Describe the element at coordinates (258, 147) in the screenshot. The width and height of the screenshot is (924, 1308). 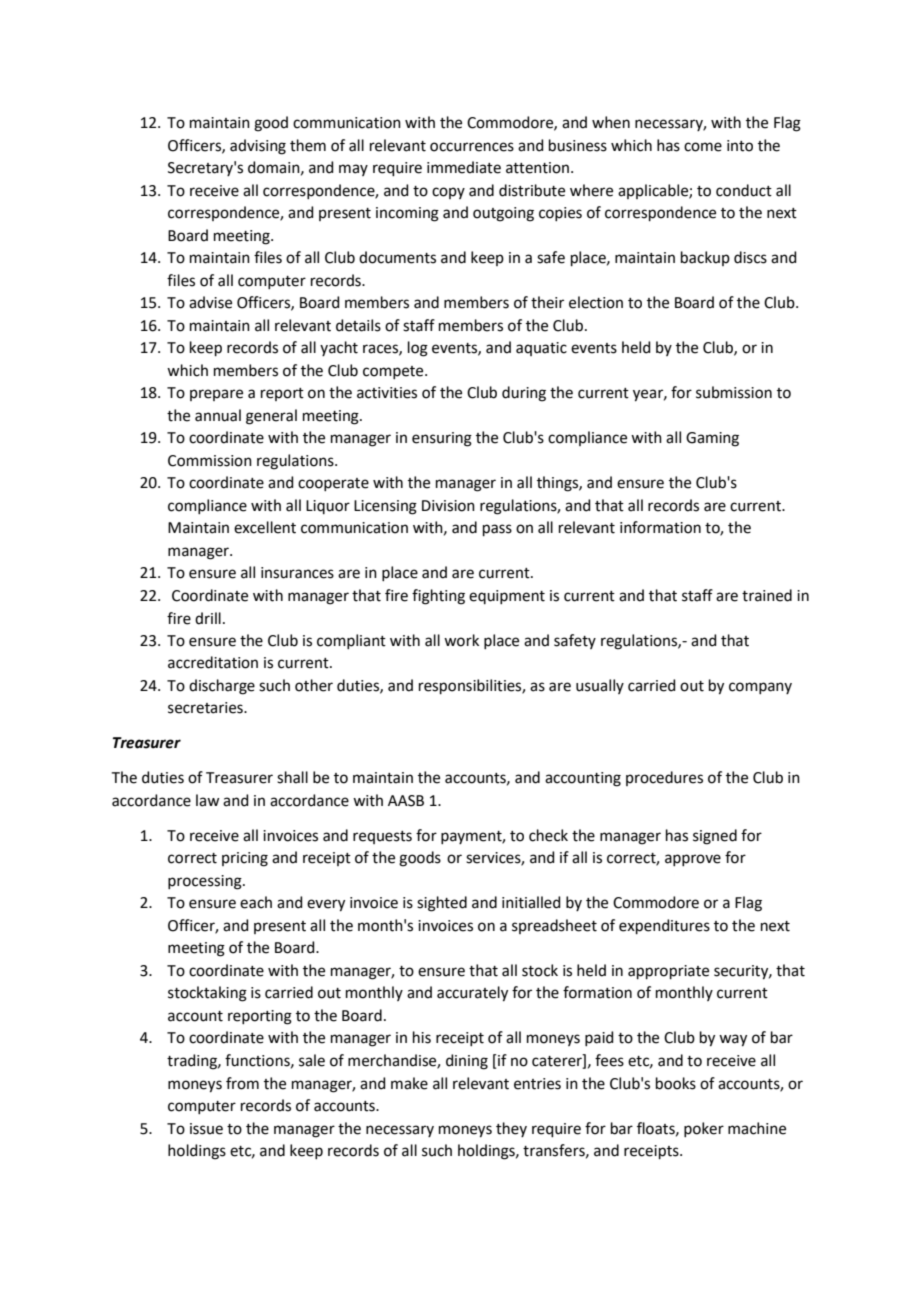
I see `advising` at that location.
